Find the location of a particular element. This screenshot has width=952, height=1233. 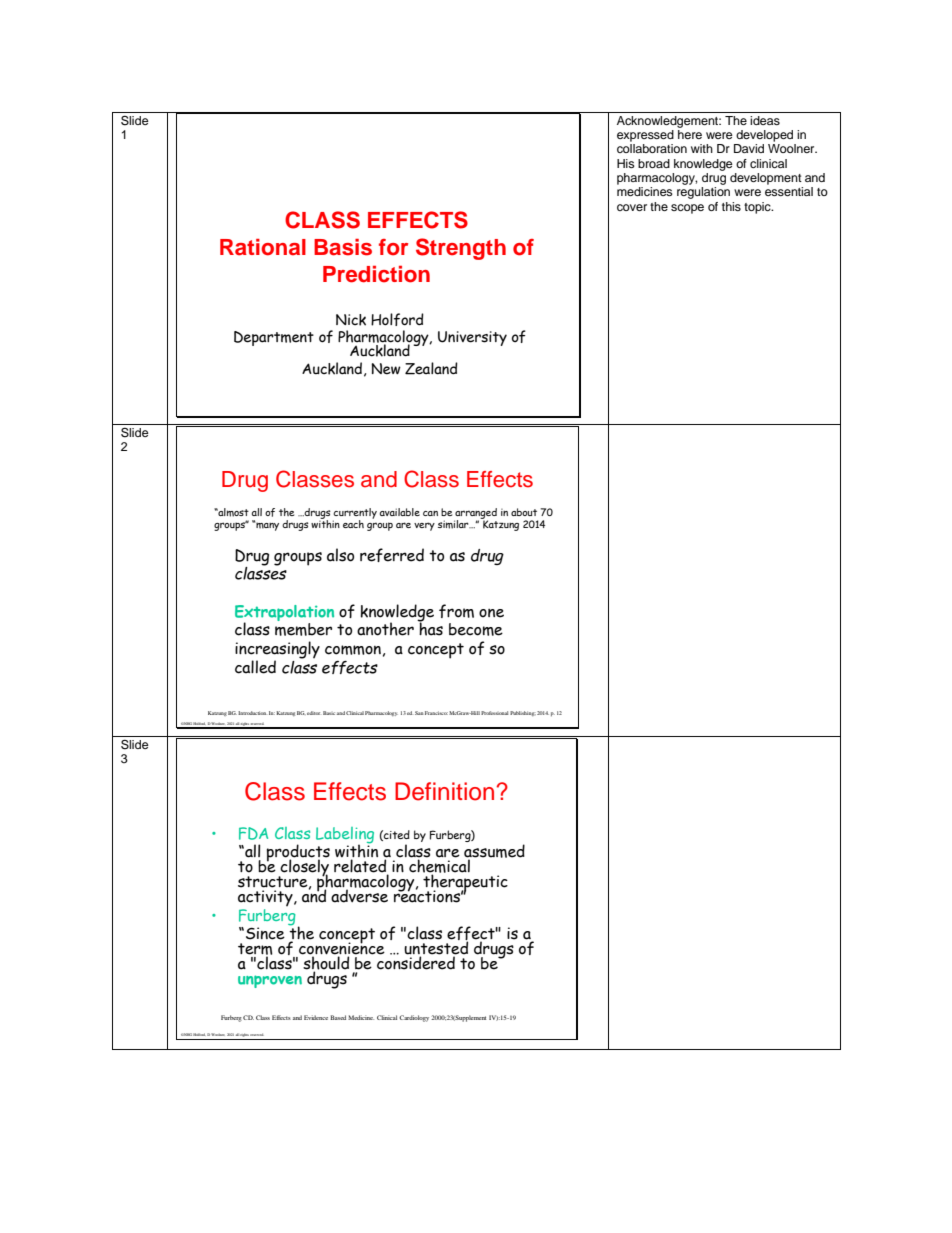

Department is located at coordinates (274, 338).
